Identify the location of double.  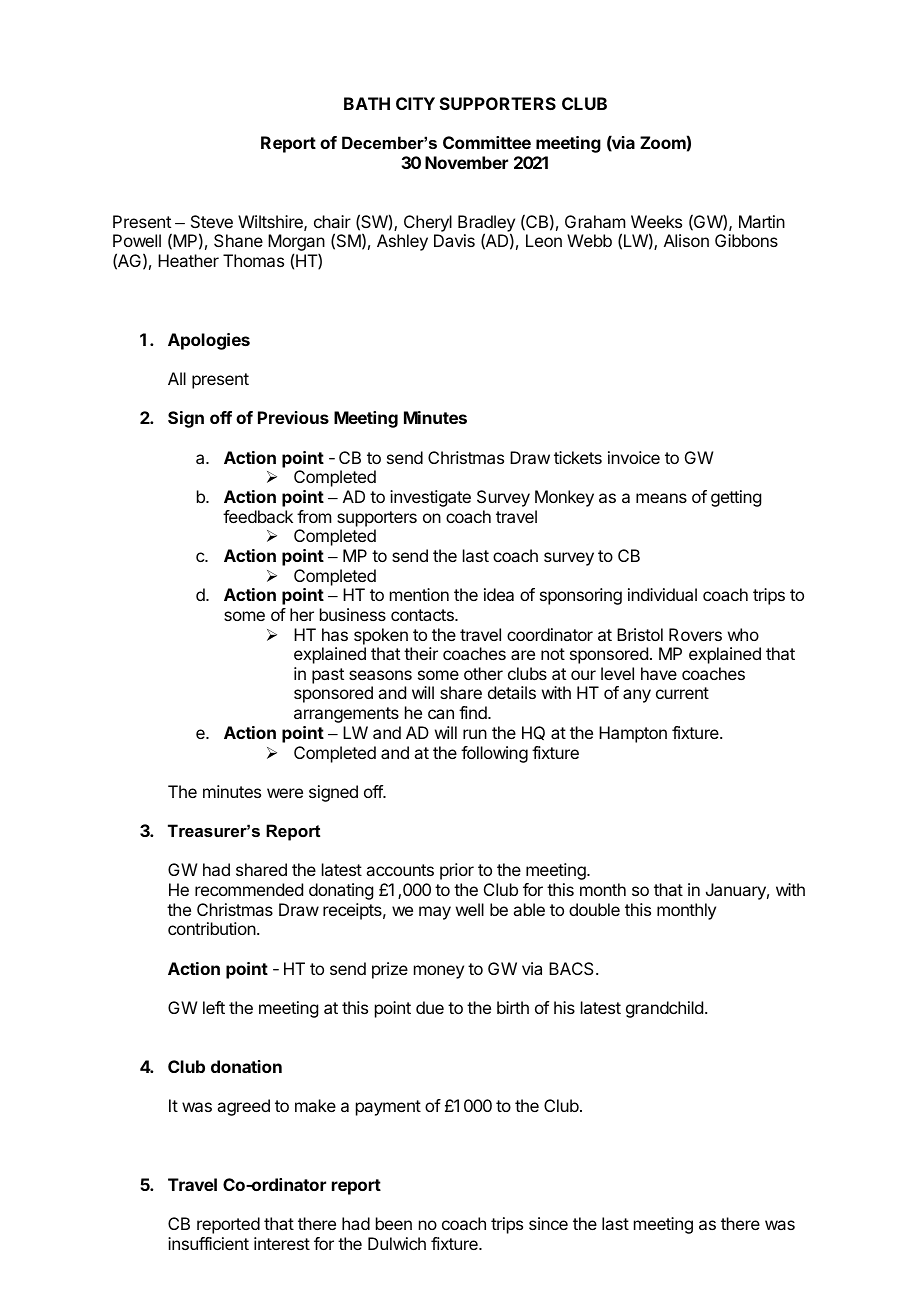
(594, 909).
